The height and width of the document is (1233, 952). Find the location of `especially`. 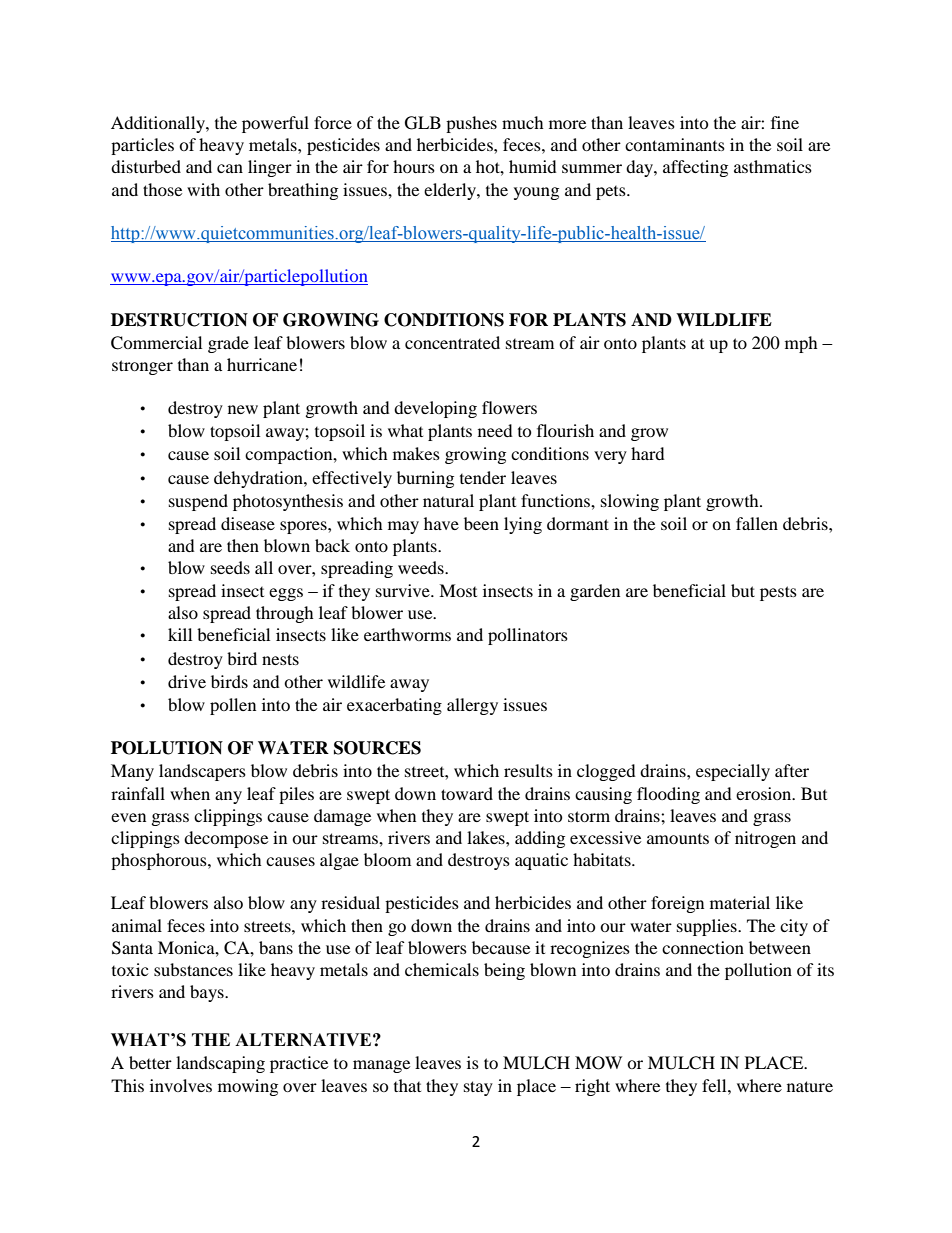

especially is located at coordinates (733, 772).
